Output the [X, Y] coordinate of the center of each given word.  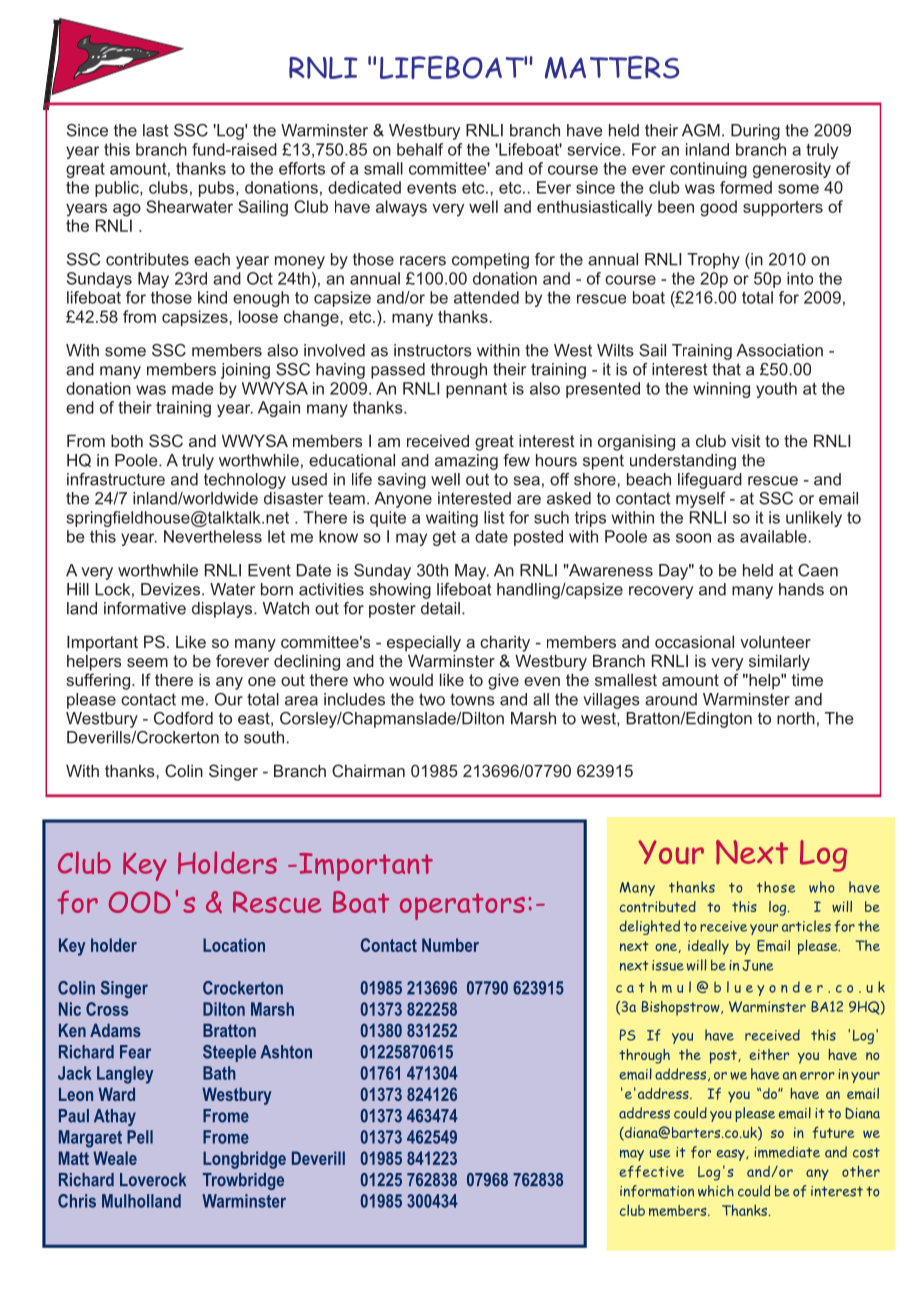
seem [147, 662]
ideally [708, 947]
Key [145, 866]
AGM [701, 130]
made [192, 388]
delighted [650, 927]
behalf [420, 149]
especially [424, 643]
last [156, 130]
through [459, 371]
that [726, 369]
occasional [694, 641]
